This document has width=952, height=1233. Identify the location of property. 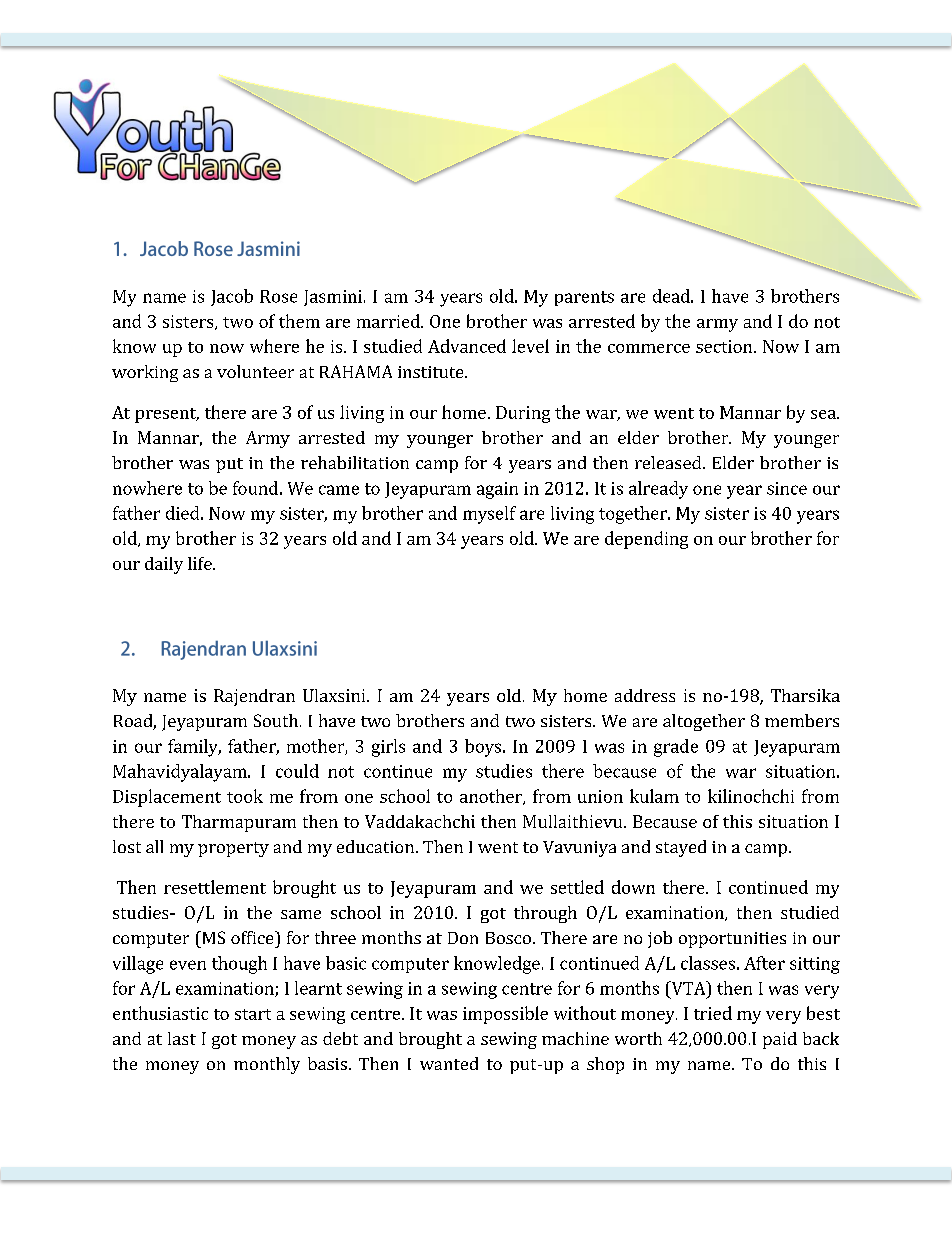
(233, 849).
